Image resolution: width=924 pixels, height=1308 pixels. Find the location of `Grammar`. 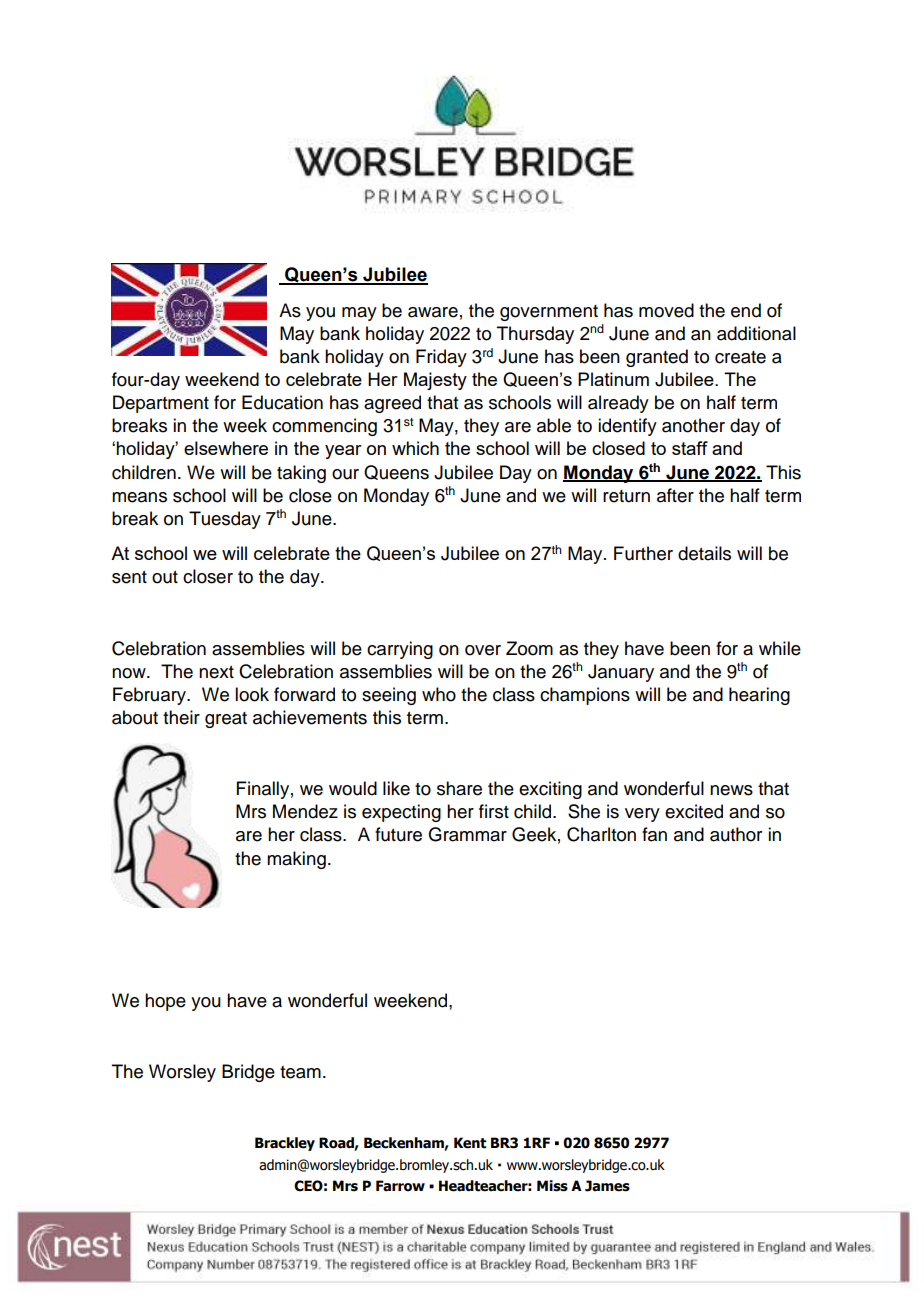

Grammar is located at coordinates (467, 834).
